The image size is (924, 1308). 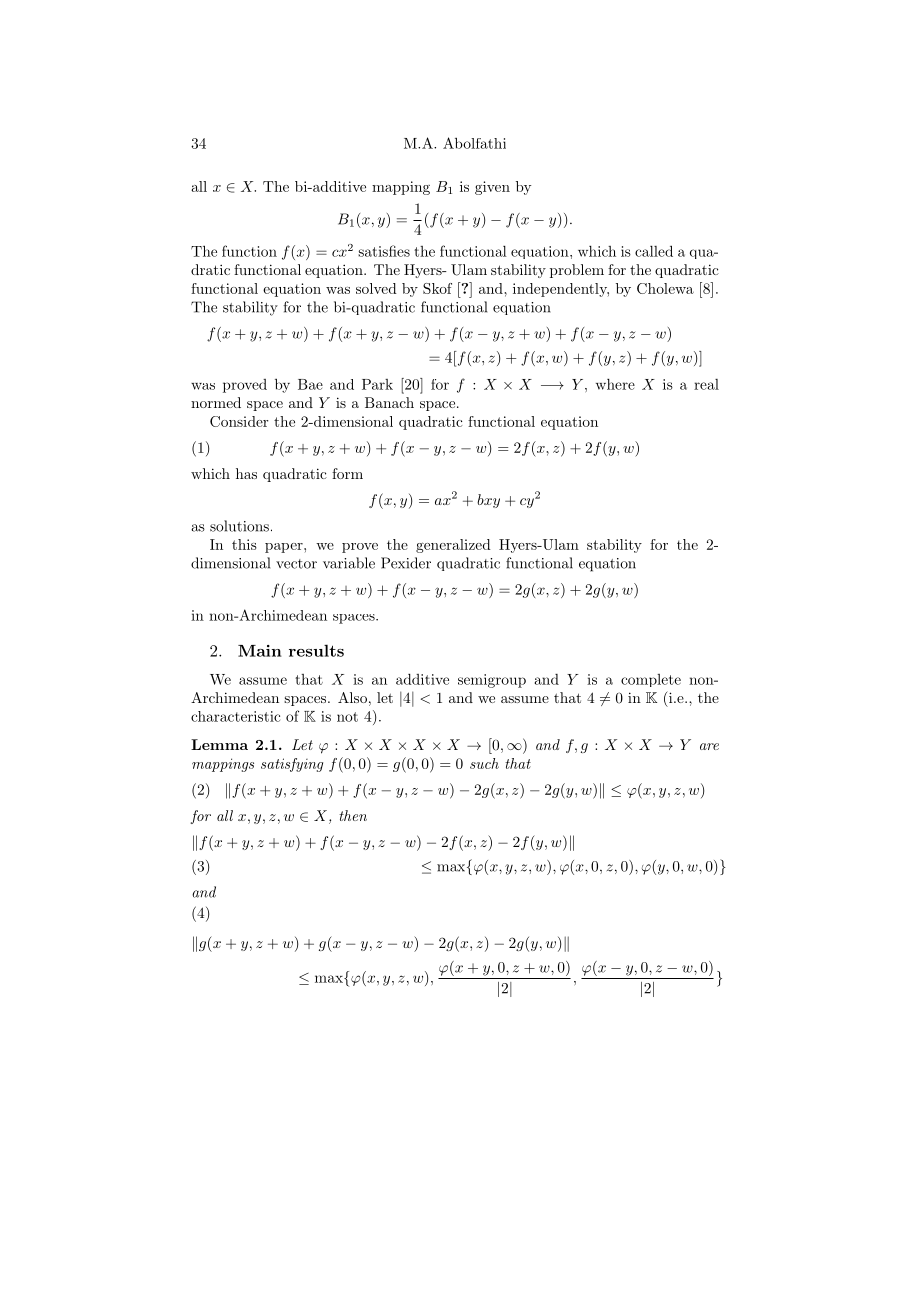 What do you see at coordinates (484, 763) in the screenshot?
I see `such` at bounding box center [484, 763].
